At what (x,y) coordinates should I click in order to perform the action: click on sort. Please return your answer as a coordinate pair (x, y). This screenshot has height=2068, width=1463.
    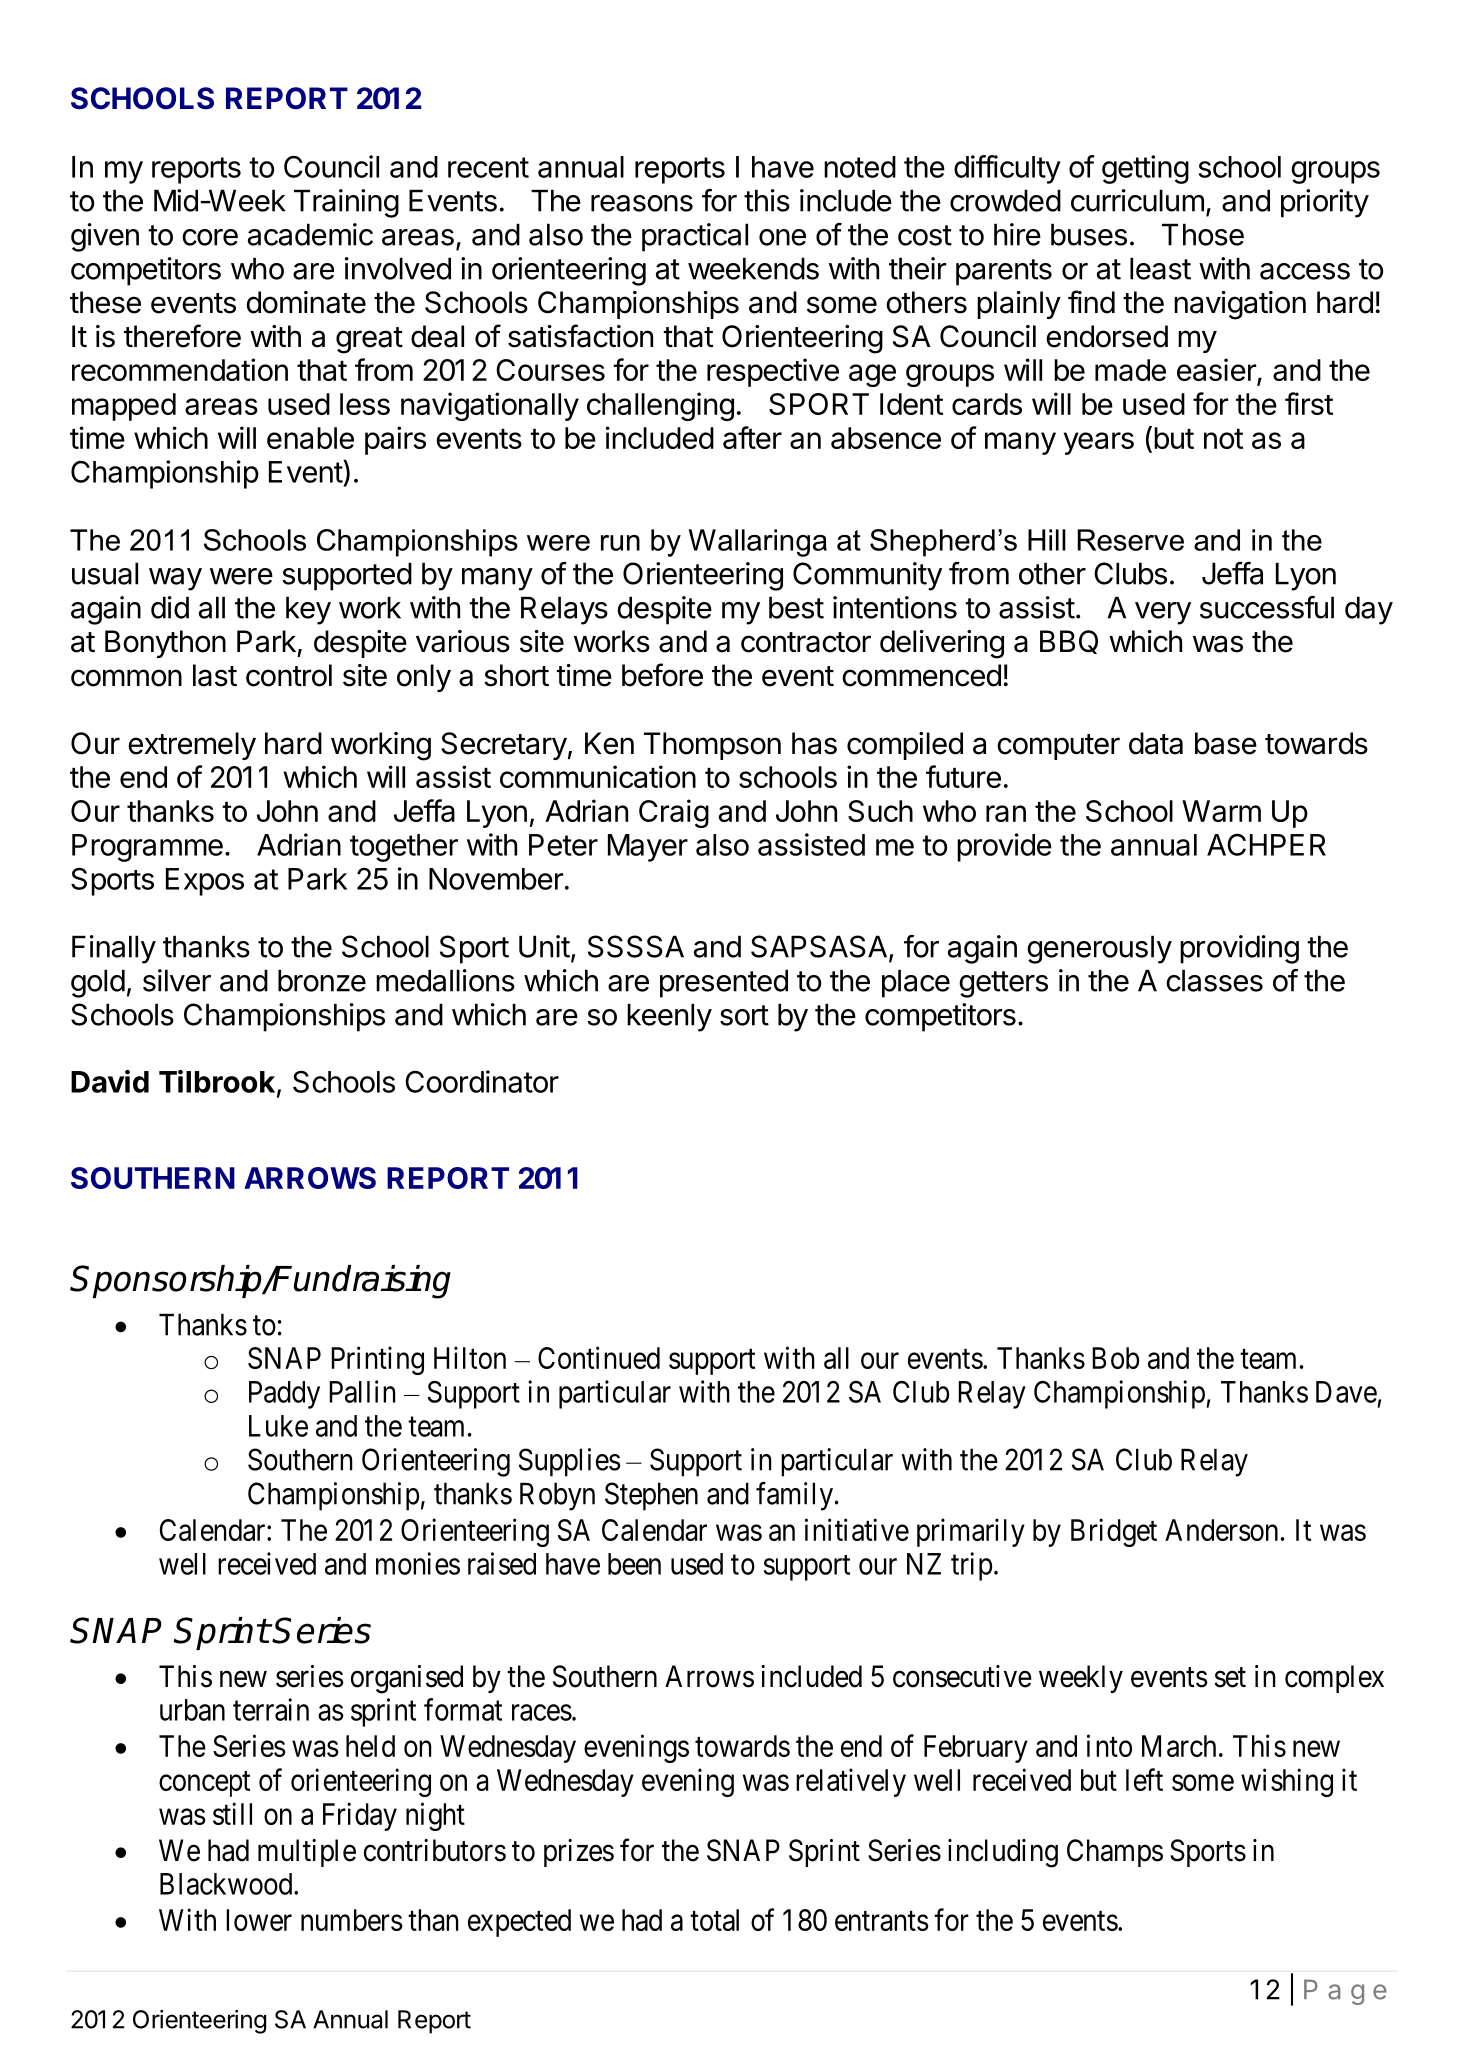
    Looking at the image, I should click on (744, 1015).
